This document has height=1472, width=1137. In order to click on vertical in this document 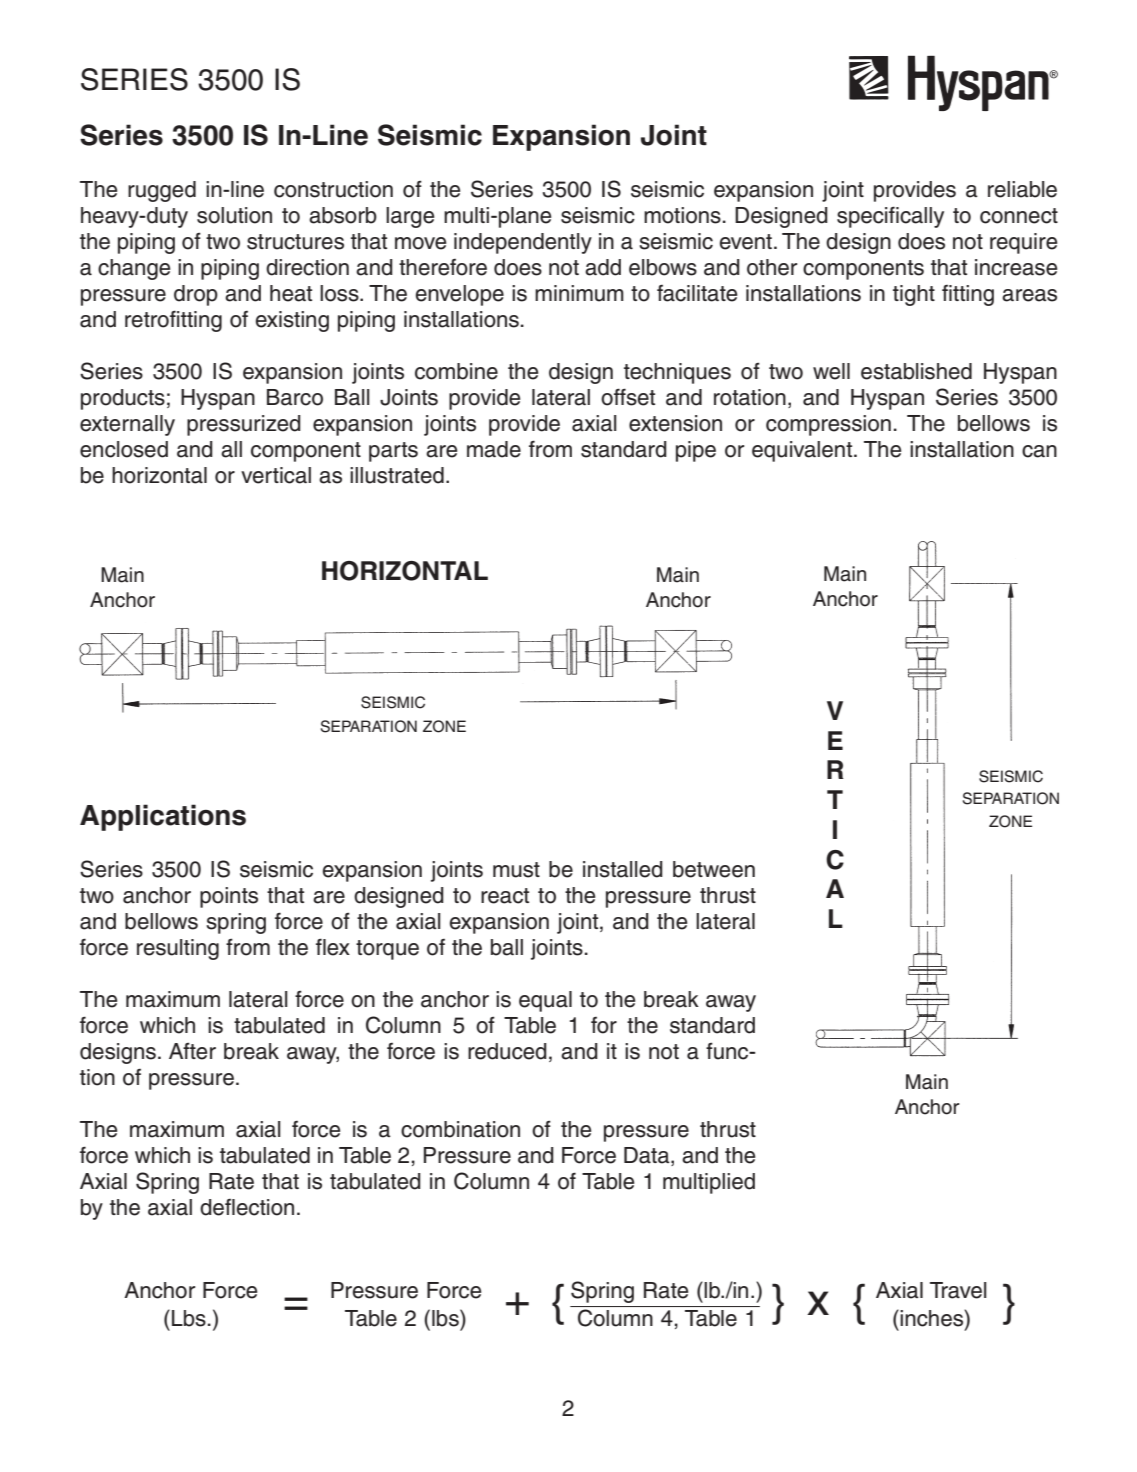, I will do `click(276, 475)`.
